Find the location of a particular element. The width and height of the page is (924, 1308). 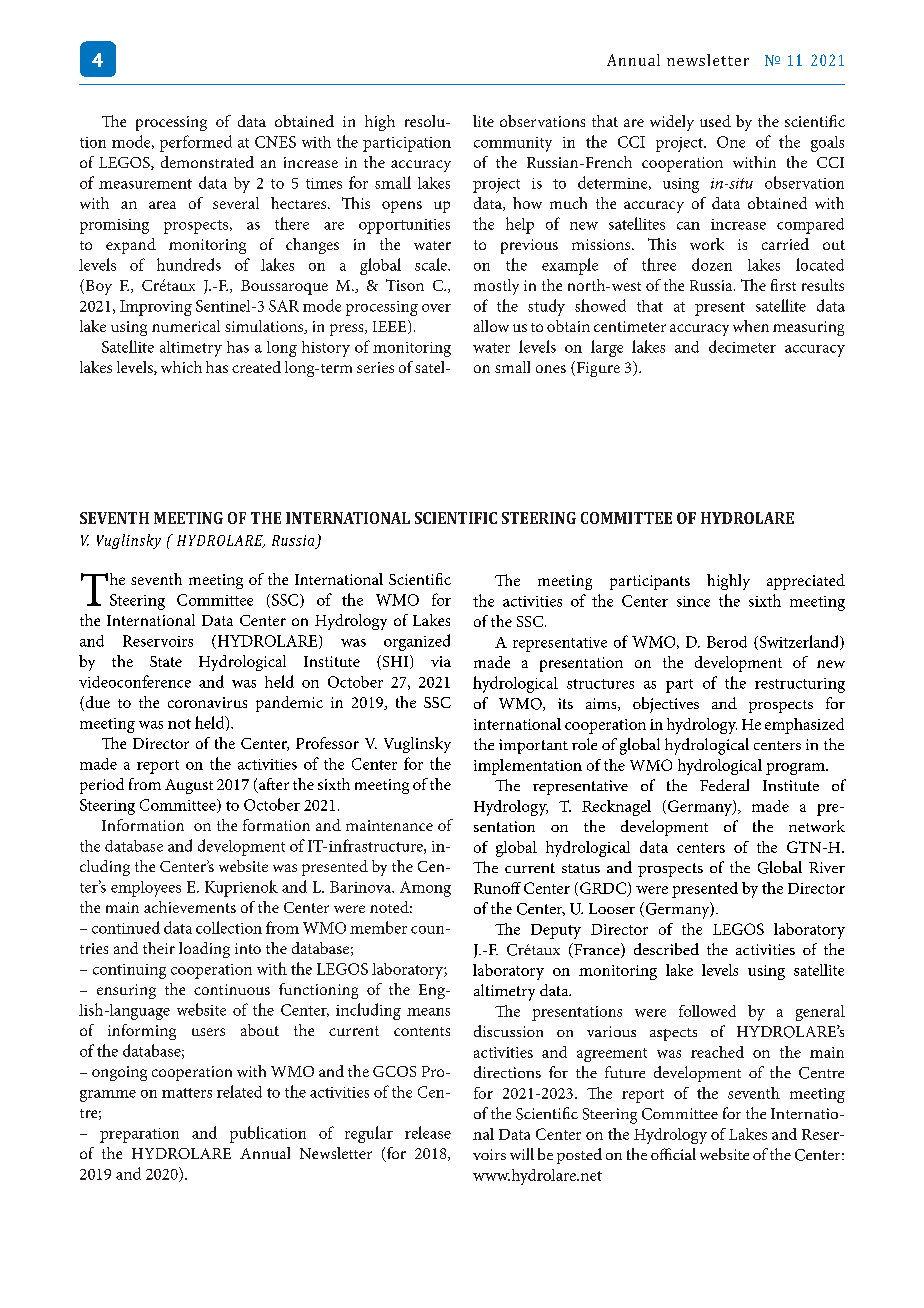

used is located at coordinates (715, 121).
